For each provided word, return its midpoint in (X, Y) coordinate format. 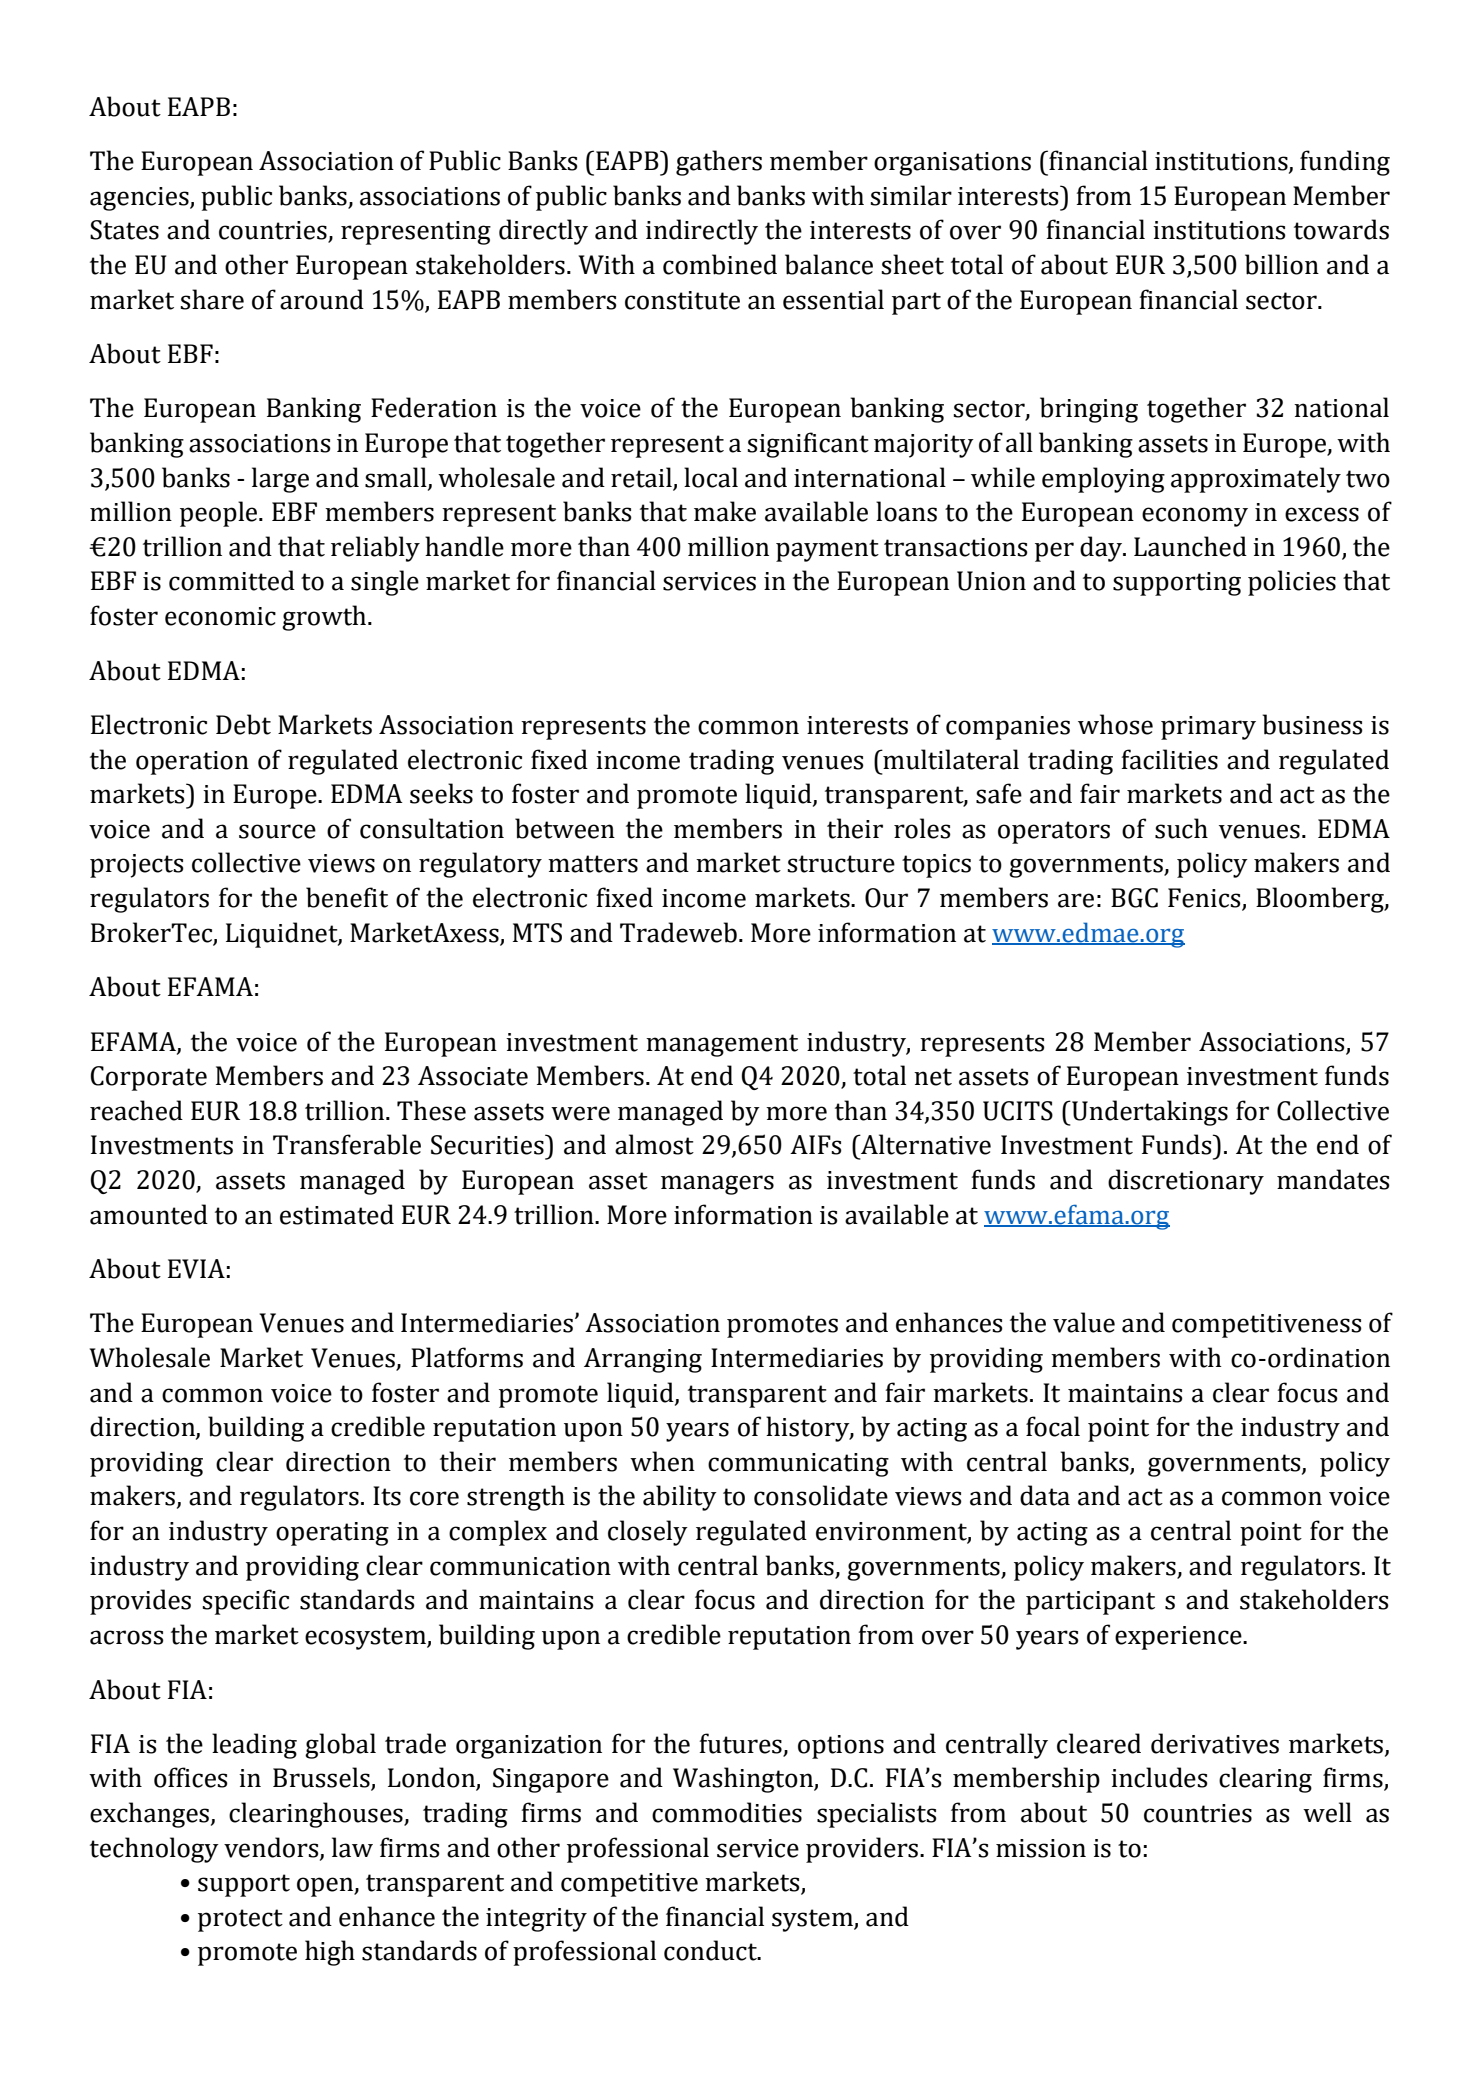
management (722, 1045)
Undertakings (1149, 1113)
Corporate (149, 1078)
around (322, 299)
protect (240, 1920)
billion (1282, 264)
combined (720, 264)
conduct (711, 1950)
